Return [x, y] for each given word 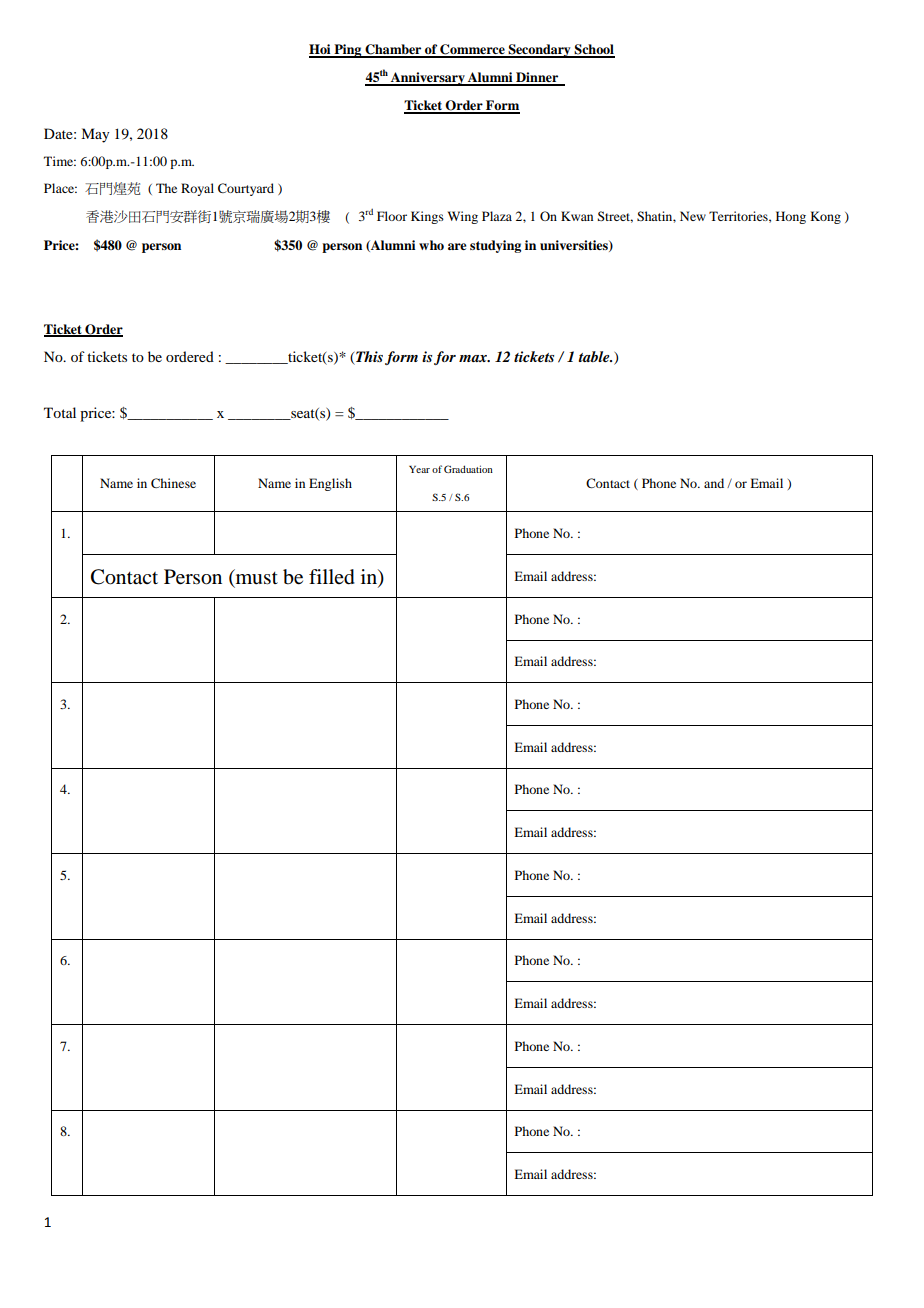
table [595, 356]
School [594, 50]
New [693, 216]
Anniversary [428, 79]
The [166, 188]
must [256, 577]
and [714, 483]
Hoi [321, 50]
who [431, 245]
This [368, 358]
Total [60, 412]
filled [332, 577]
